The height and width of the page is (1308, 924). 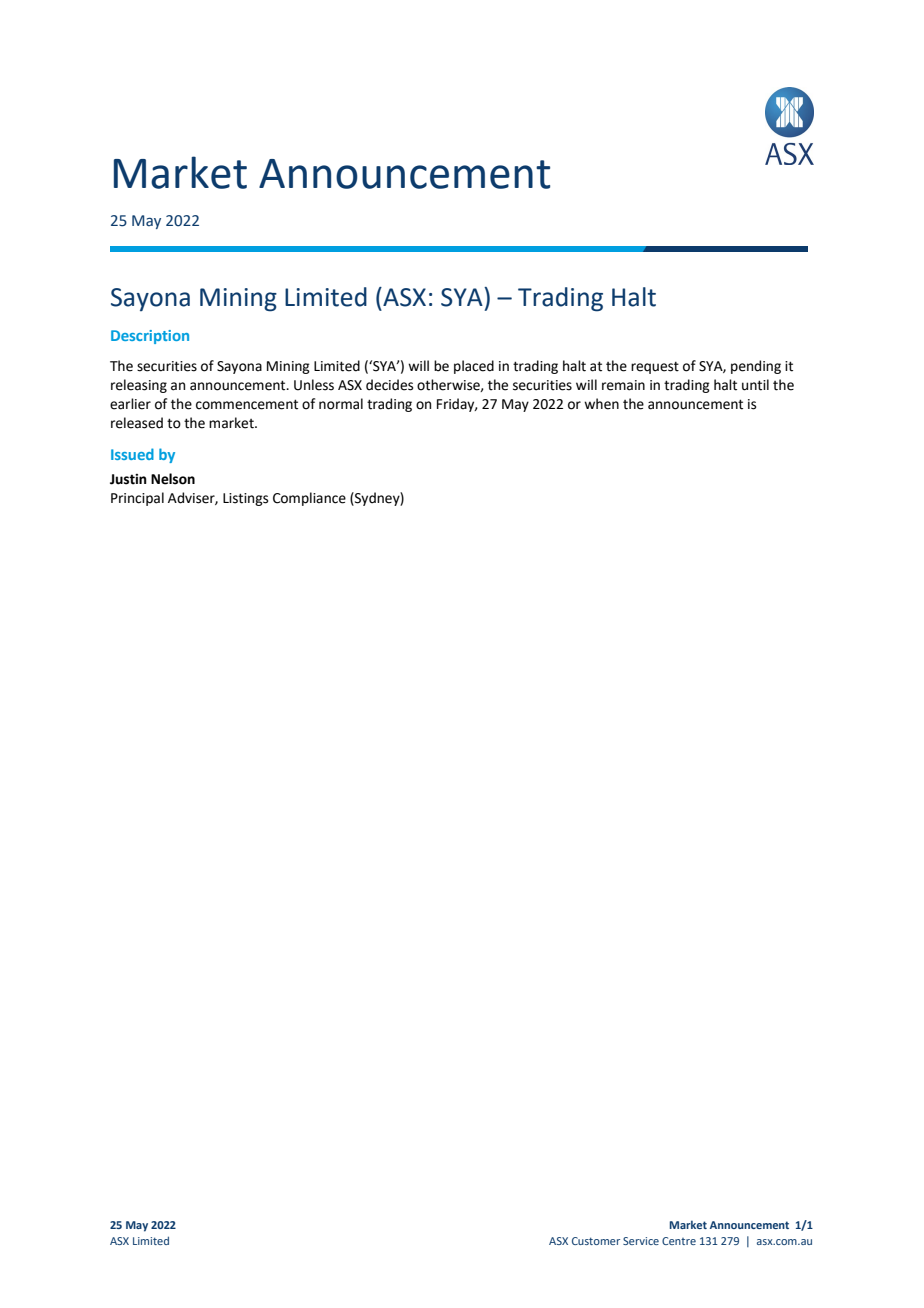 I want to click on placed, so click(x=474, y=367).
